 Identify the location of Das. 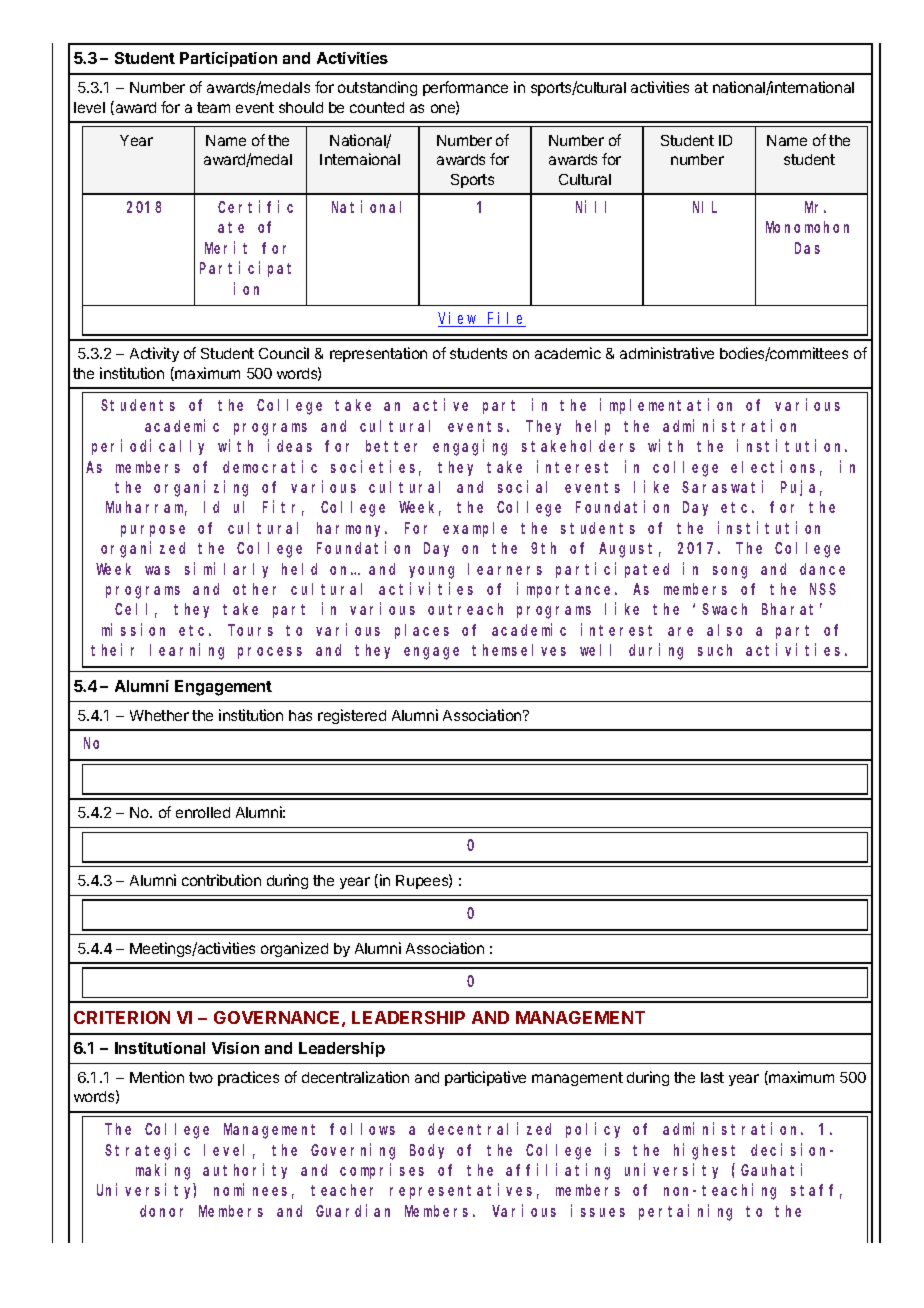
(807, 248).
